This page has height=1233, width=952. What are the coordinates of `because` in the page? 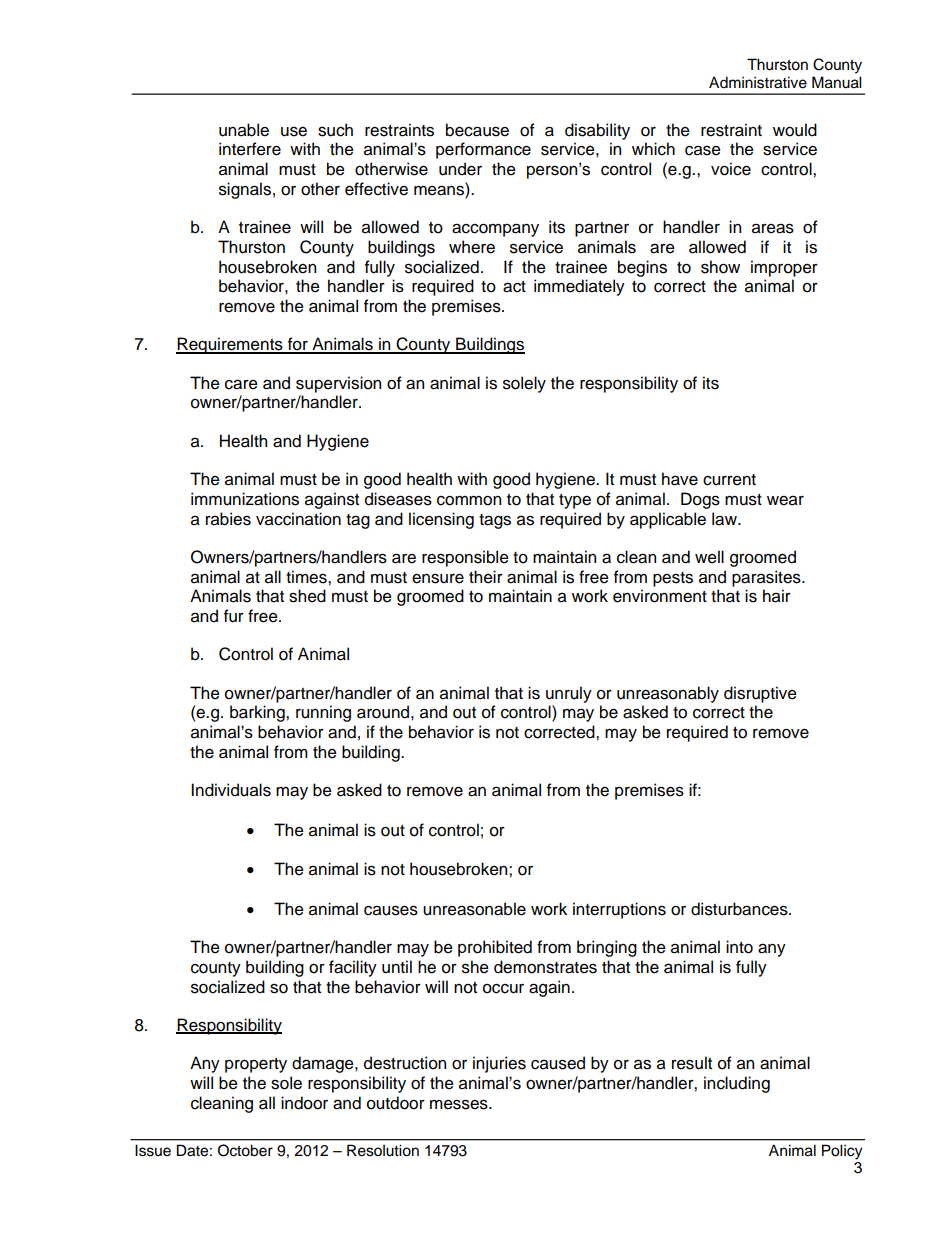 It's located at (477, 130).
